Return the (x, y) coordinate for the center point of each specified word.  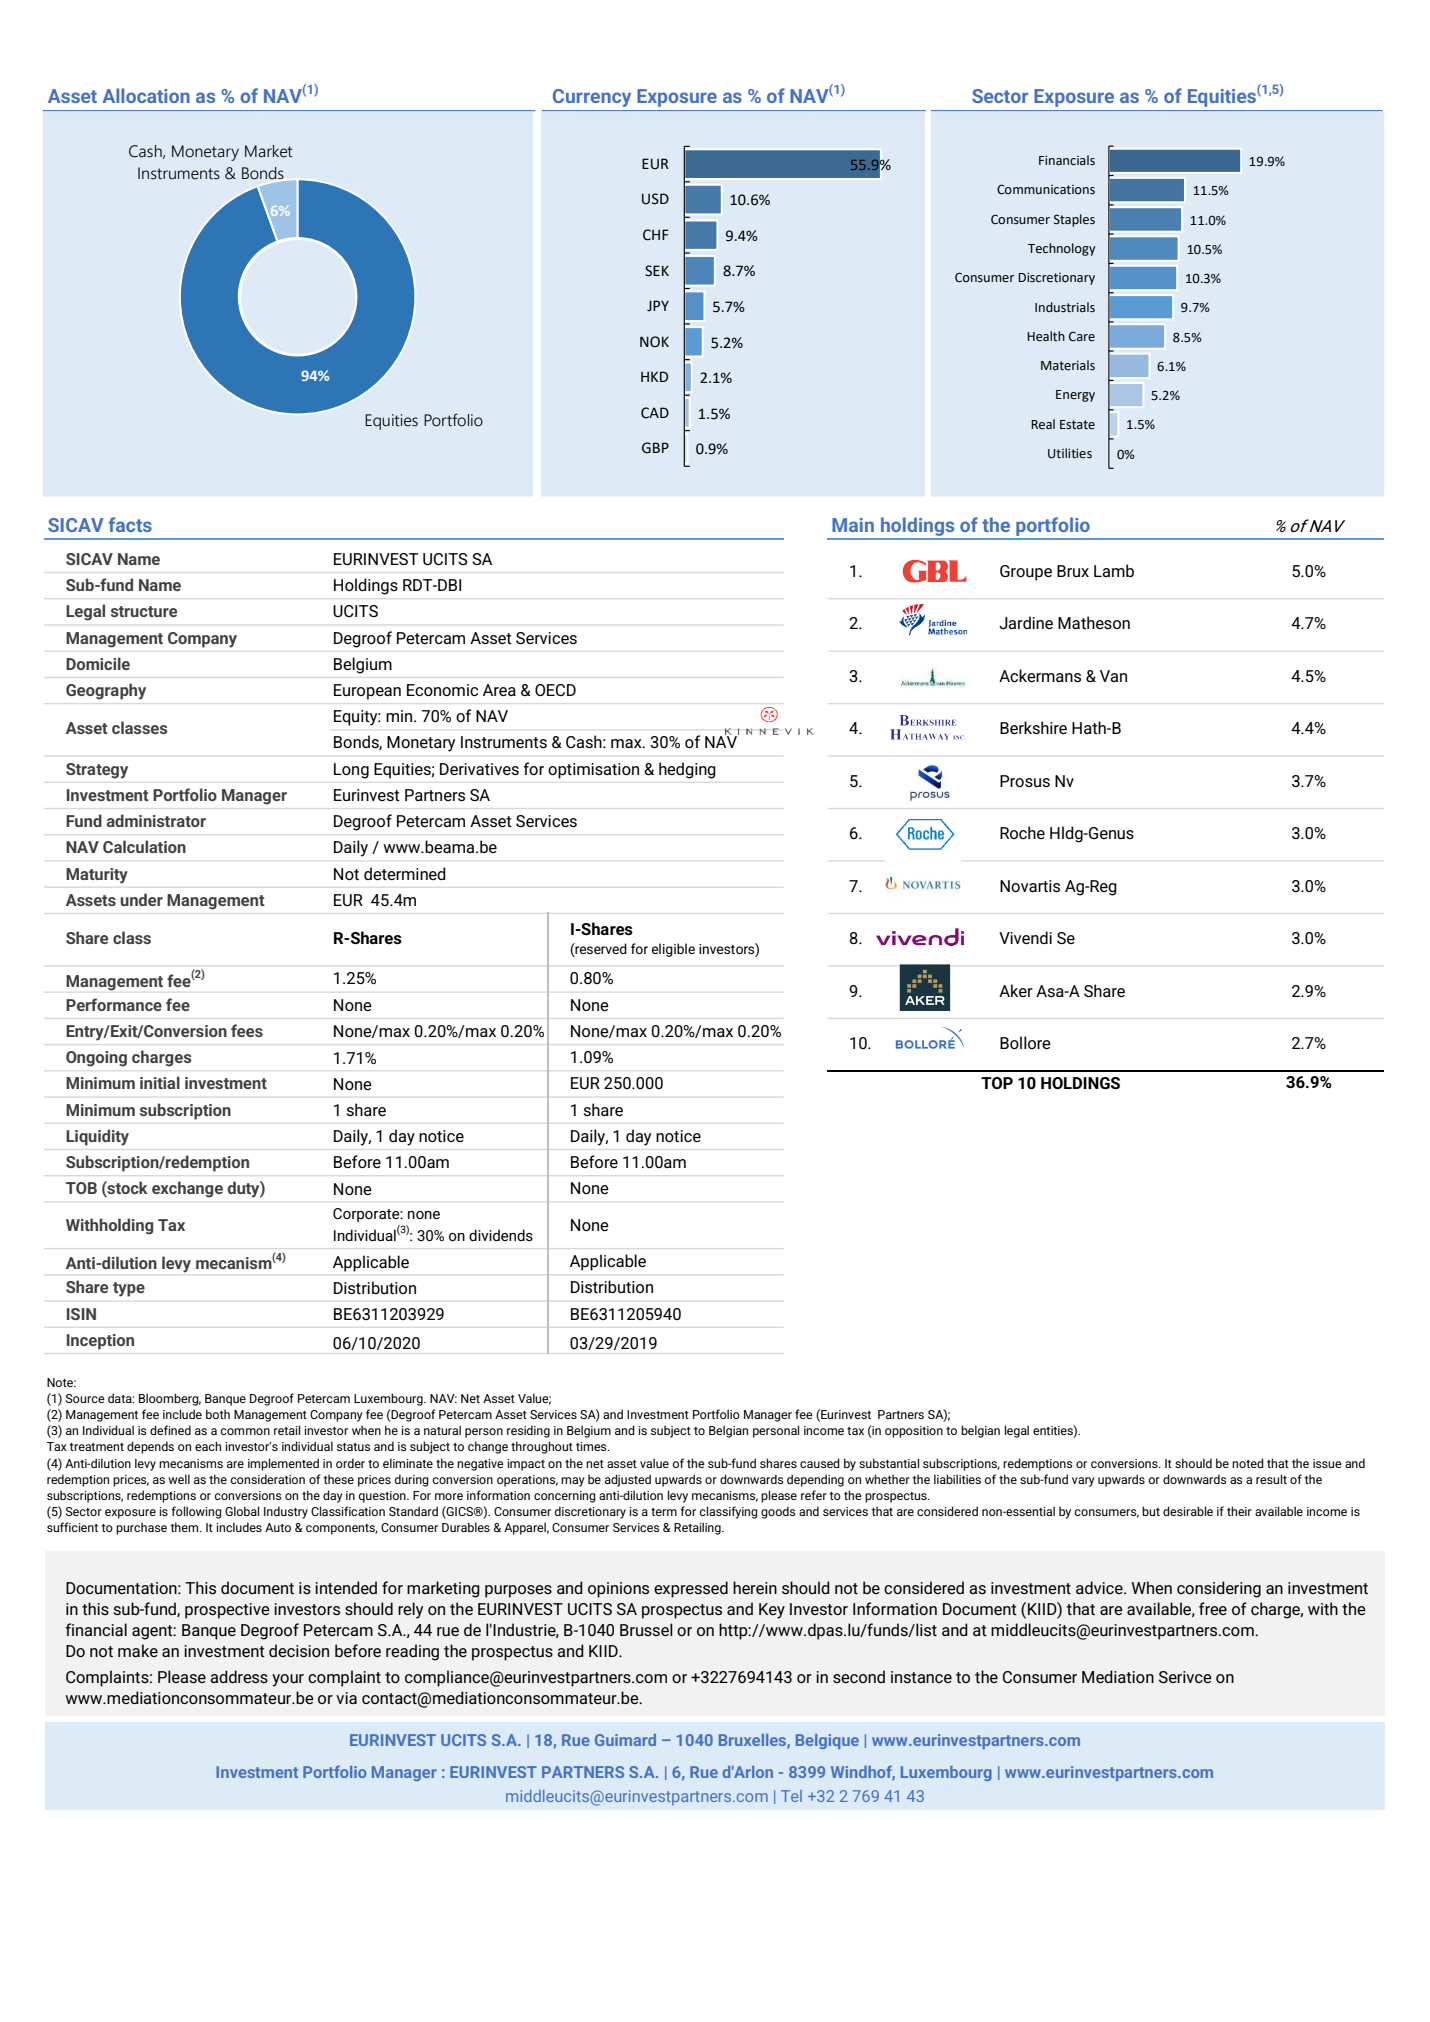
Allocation (146, 95)
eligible (673, 950)
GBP (655, 448)
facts (130, 524)
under (141, 899)
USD (655, 199)
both (218, 1414)
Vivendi (1025, 937)
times (592, 1446)
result (1271, 1479)
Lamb (1114, 570)
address (239, 1676)
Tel (791, 1796)
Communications (1046, 189)
